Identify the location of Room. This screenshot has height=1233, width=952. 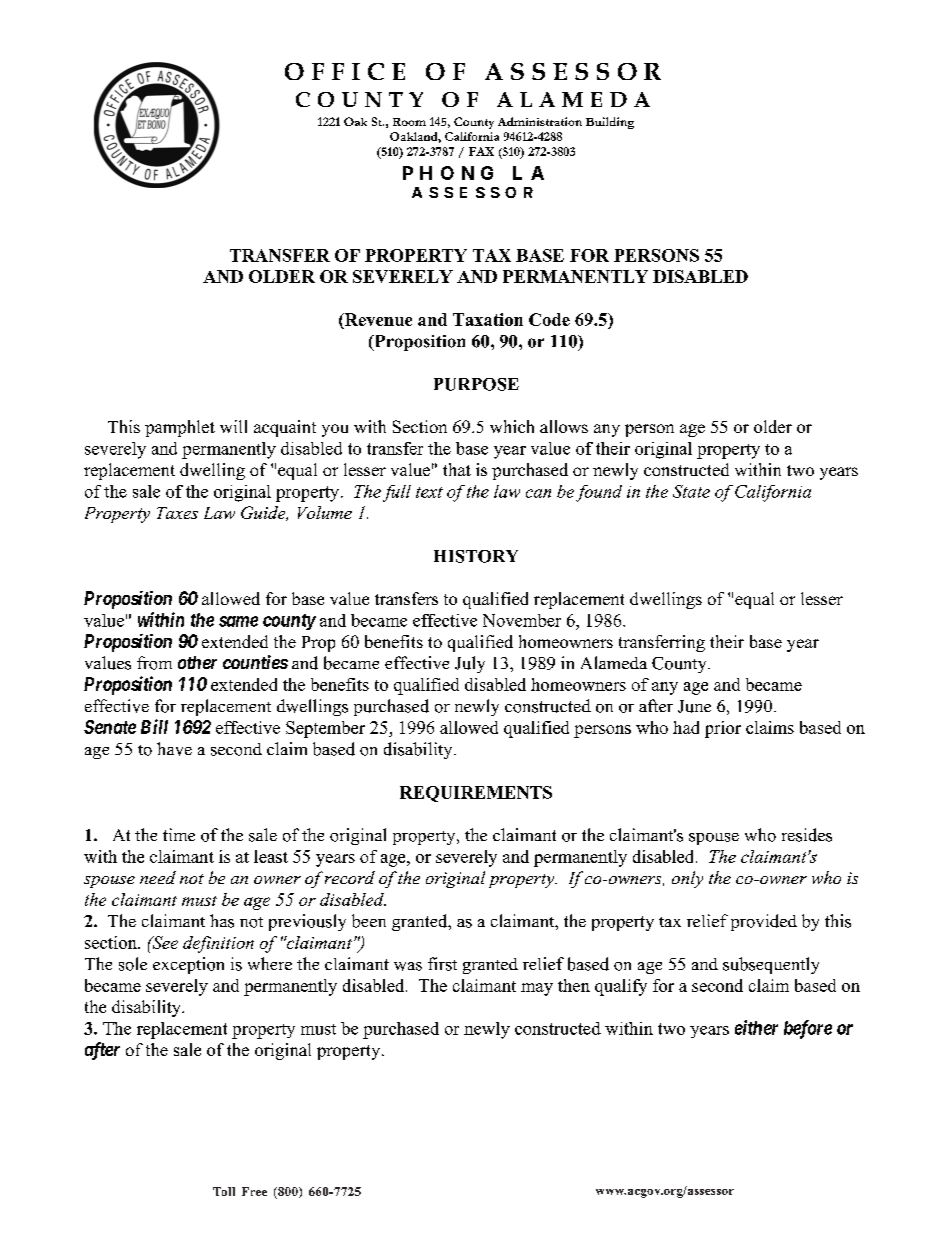
(409, 122).
